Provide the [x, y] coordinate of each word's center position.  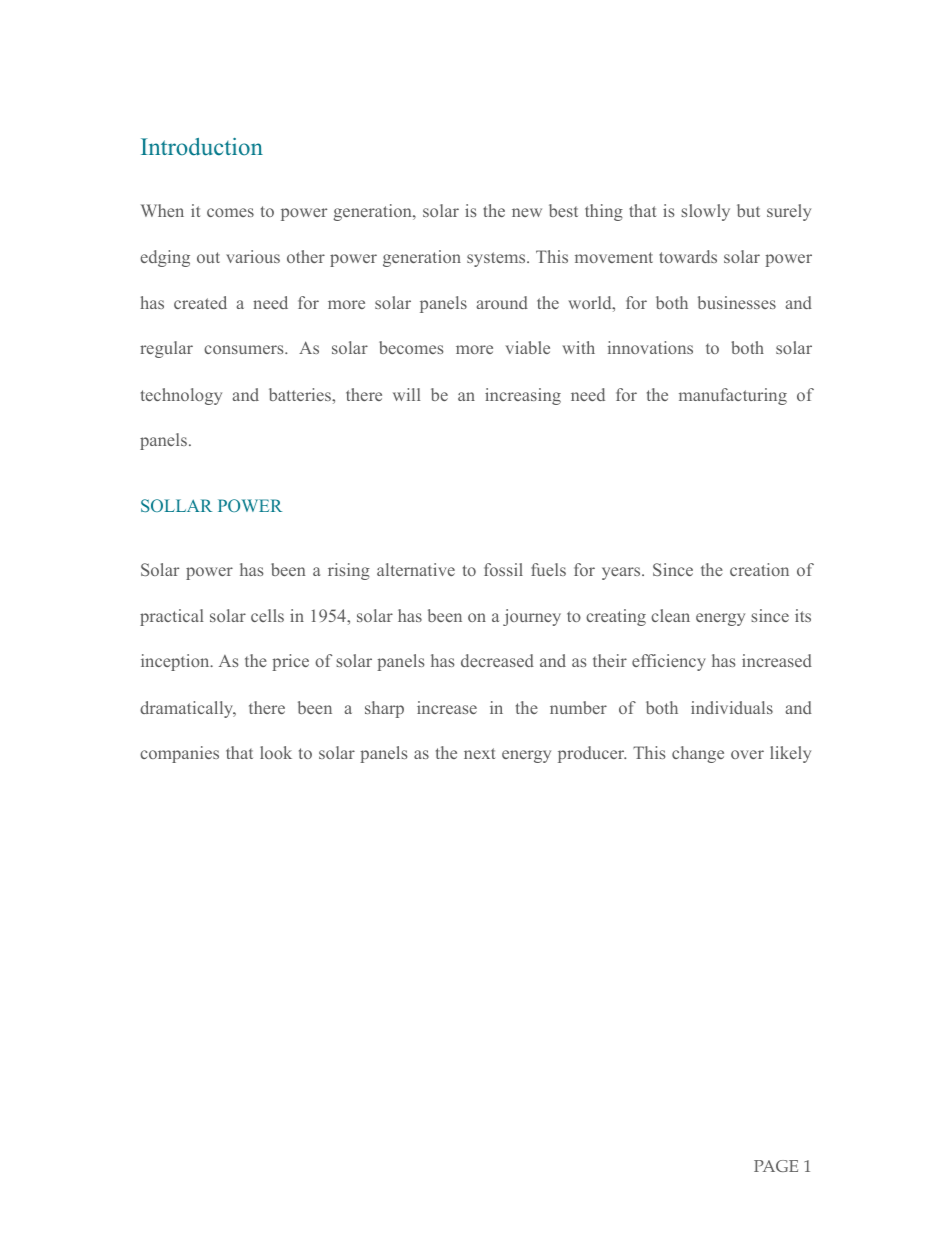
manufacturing [733, 396]
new [527, 212]
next [479, 753]
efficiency [669, 662]
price [290, 662]
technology [181, 396]
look [276, 752]
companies [179, 754]
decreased [497, 660]
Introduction [202, 147]
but [748, 210]
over [747, 754]
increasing [523, 396]
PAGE [776, 1166]
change [698, 754]
